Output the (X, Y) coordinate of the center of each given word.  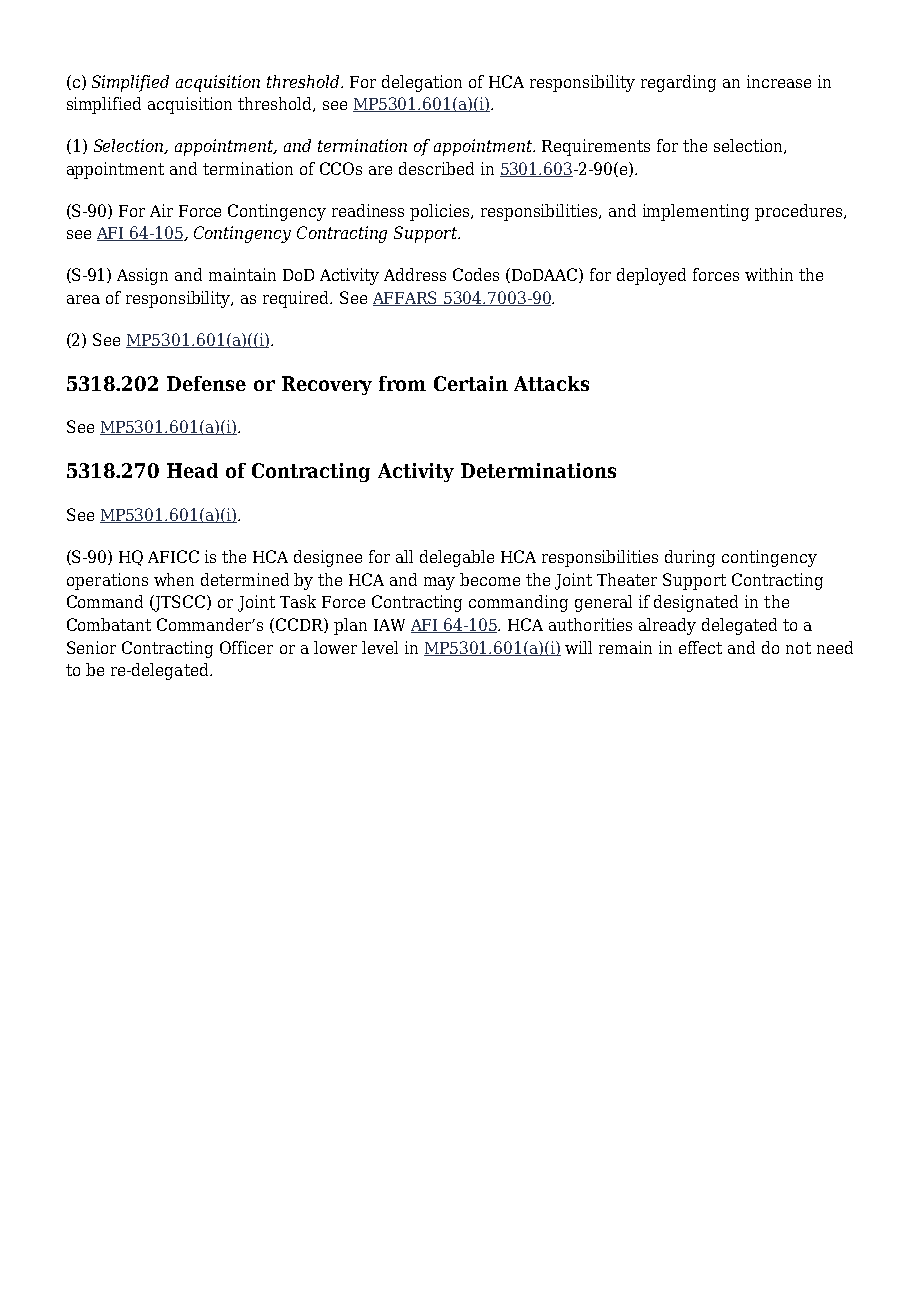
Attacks (551, 383)
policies (441, 212)
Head (192, 470)
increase (779, 81)
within (769, 274)
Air (161, 210)
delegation (422, 83)
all (404, 556)
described (436, 168)
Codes (476, 274)
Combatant (109, 624)
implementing (696, 212)
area (83, 299)
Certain (471, 383)
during (690, 558)
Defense (206, 383)
